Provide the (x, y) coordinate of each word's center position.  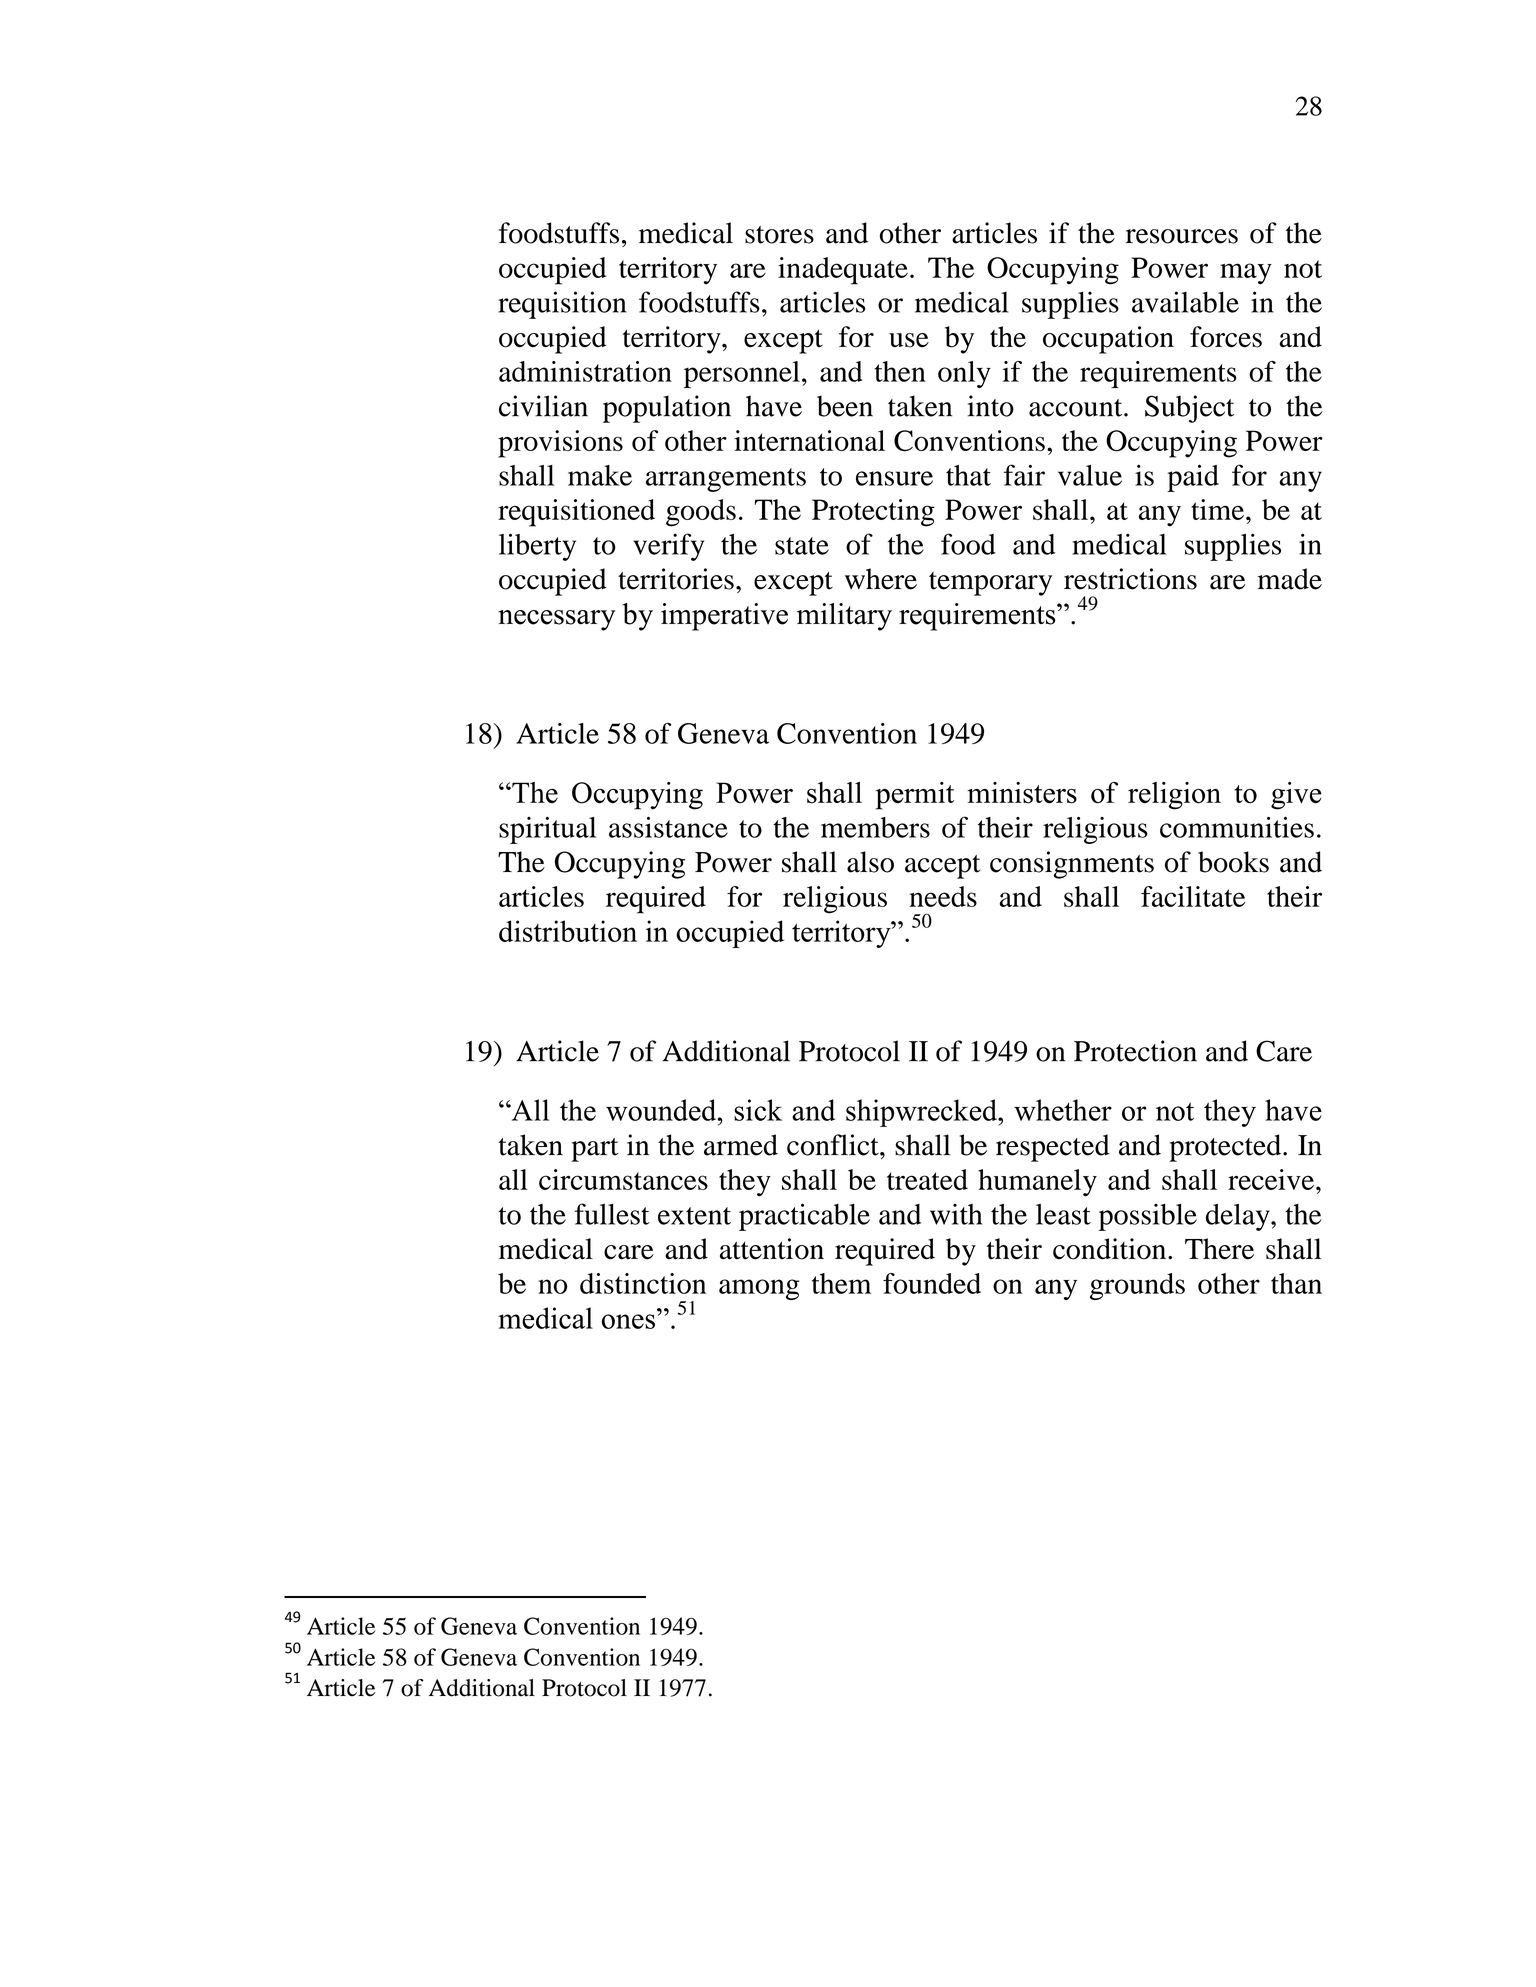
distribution (568, 931)
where (881, 579)
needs (943, 896)
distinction (643, 1283)
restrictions (1130, 579)
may (1246, 274)
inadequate (843, 271)
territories (676, 579)
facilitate (1193, 896)
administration (585, 371)
